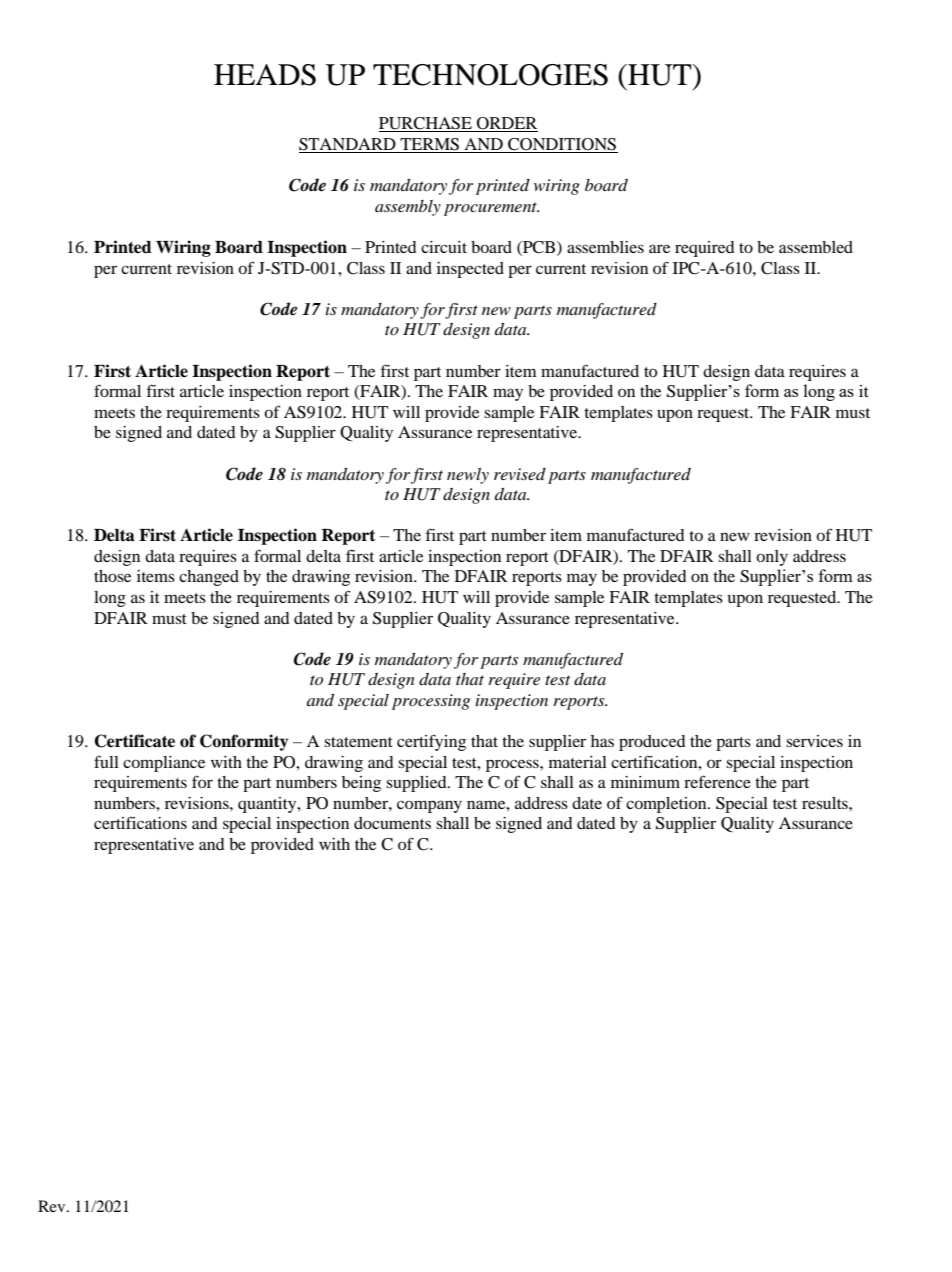 The width and height of the screenshot is (952, 1272). I want to click on those, so click(112, 576).
